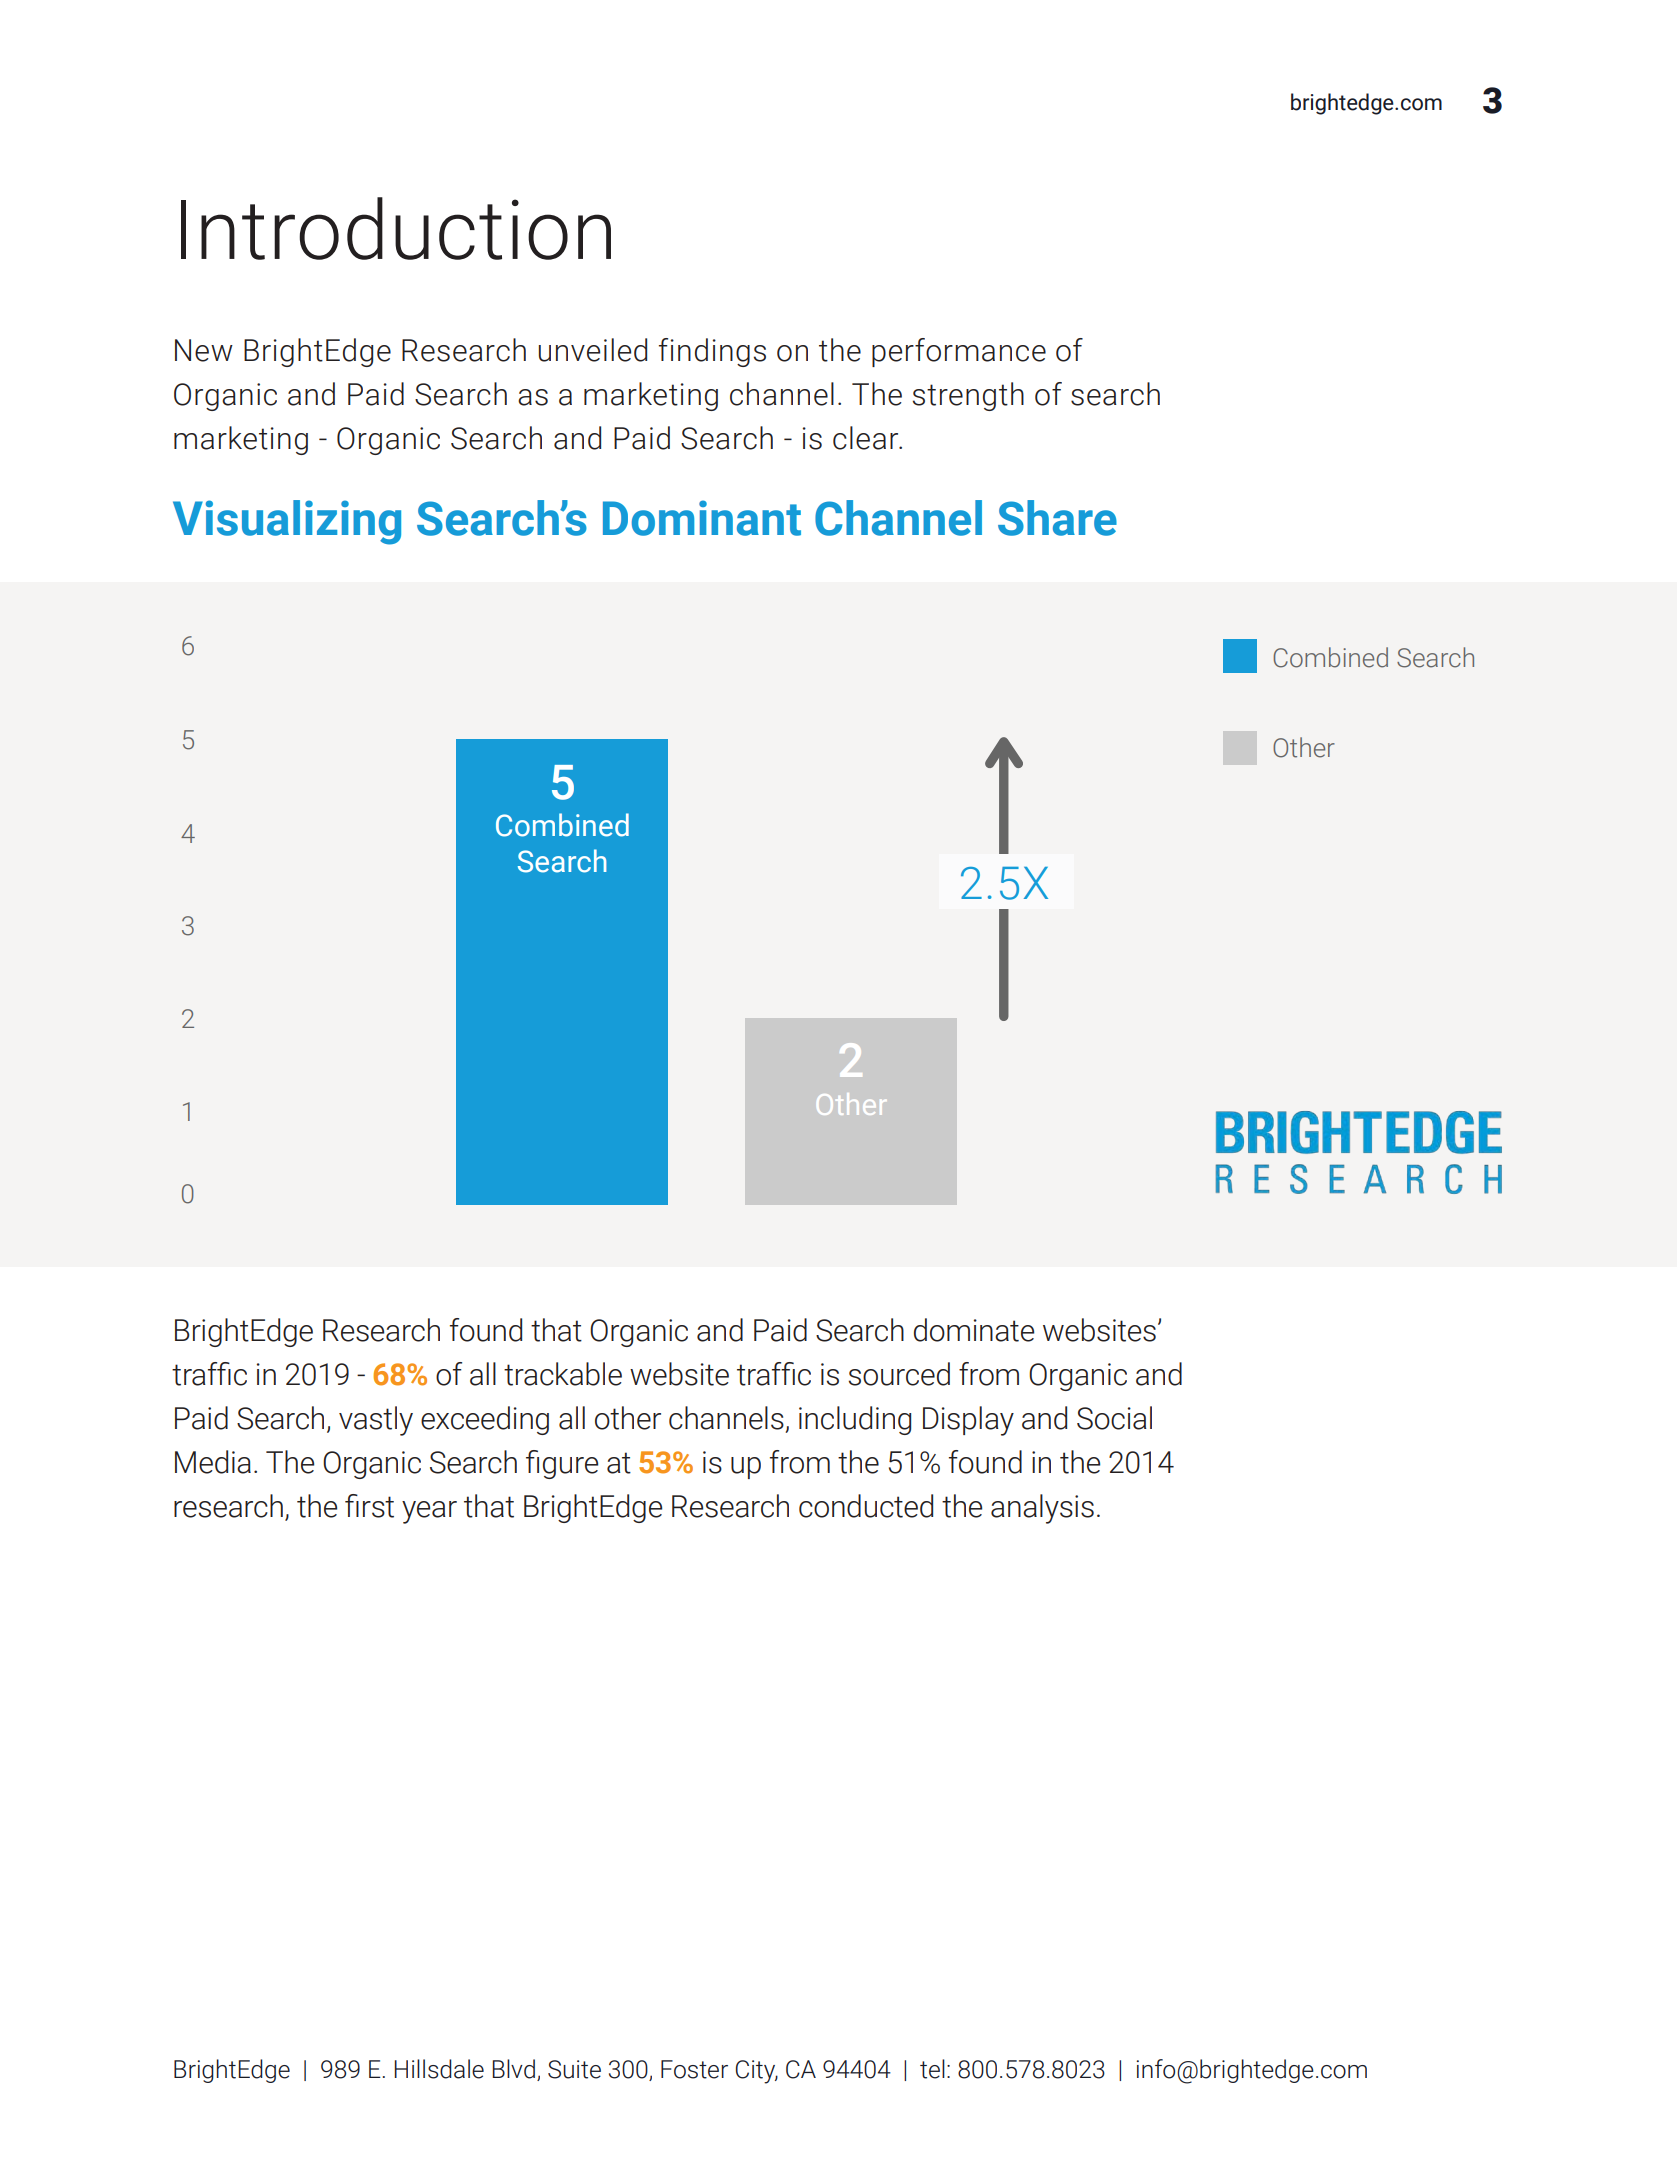 The width and height of the image is (1677, 2170). What do you see at coordinates (396, 228) in the image?
I see `Introduction` at bounding box center [396, 228].
